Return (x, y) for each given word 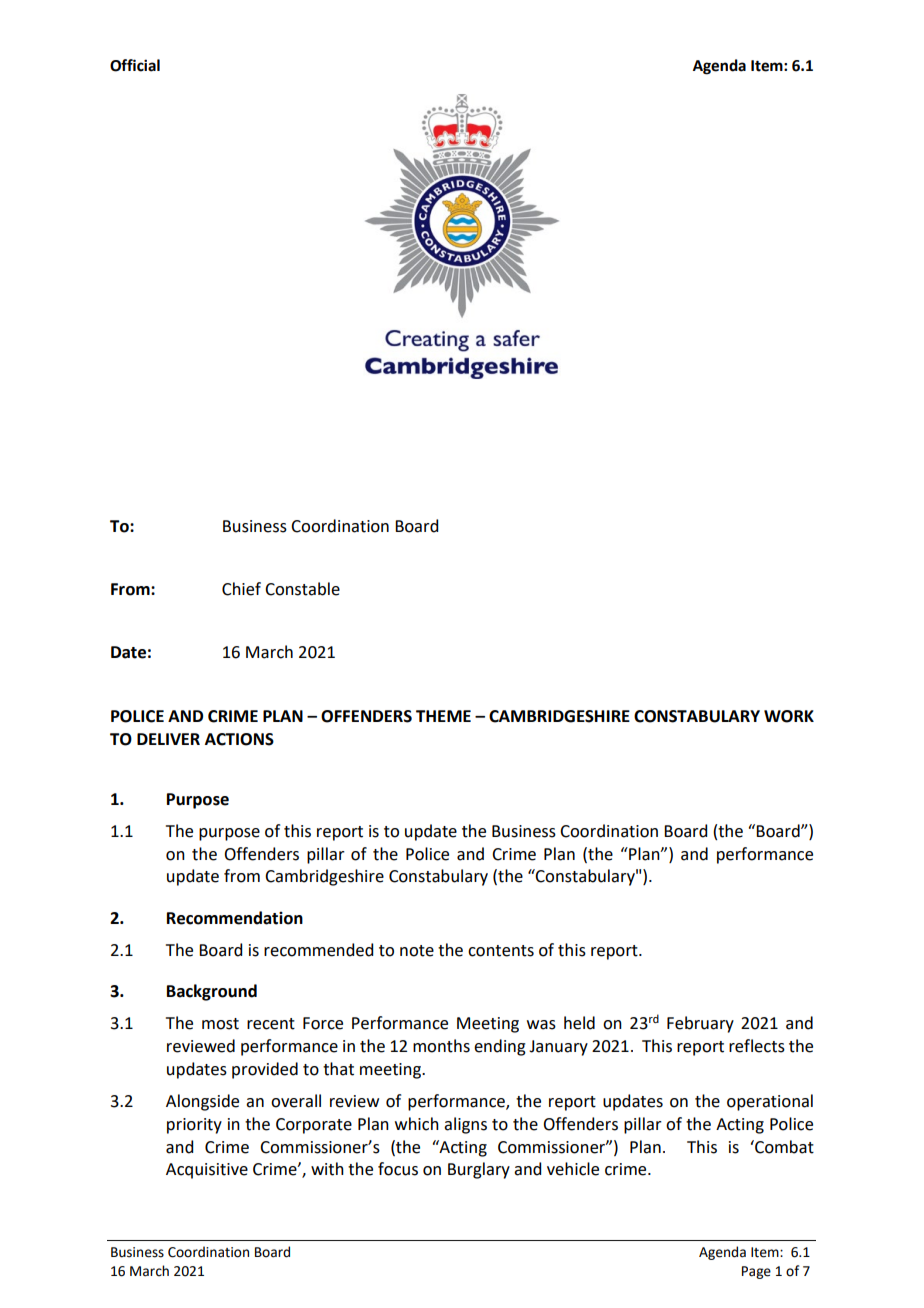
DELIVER (168, 739)
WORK (789, 716)
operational (770, 1102)
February (700, 1024)
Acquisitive (207, 1171)
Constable (302, 589)
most (220, 1024)
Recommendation (235, 918)
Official (135, 65)
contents (501, 951)
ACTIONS (239, 739)
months (441, 1046)
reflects (757, 1046)
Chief (241, 589)
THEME (443, 716)
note (417, 951)
